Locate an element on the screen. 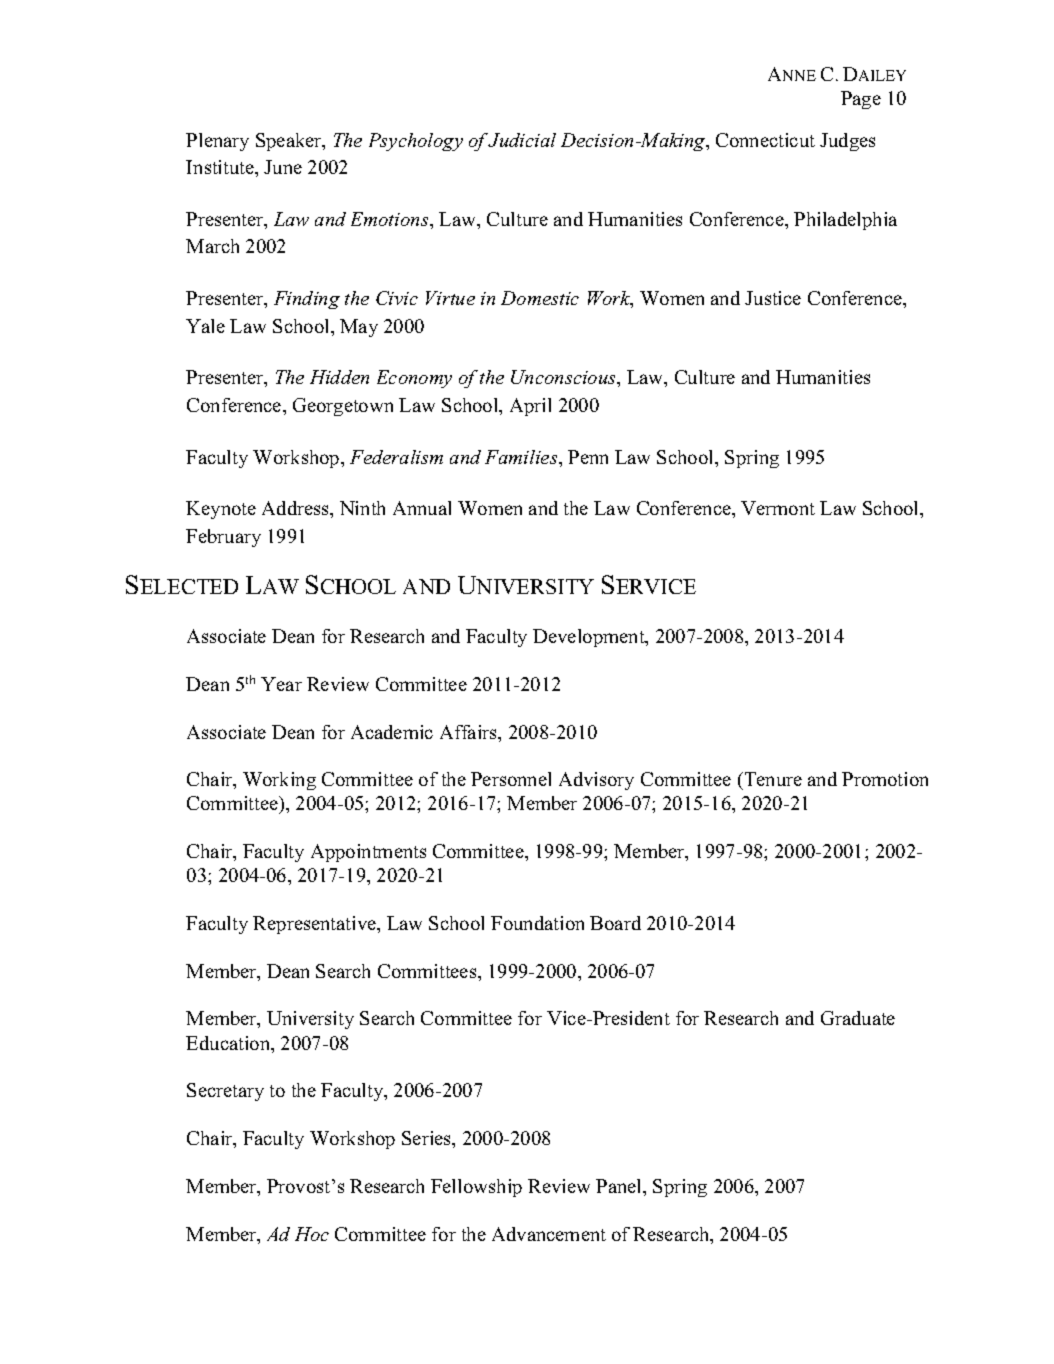  Speaker is located at coordinates (290, 142).
